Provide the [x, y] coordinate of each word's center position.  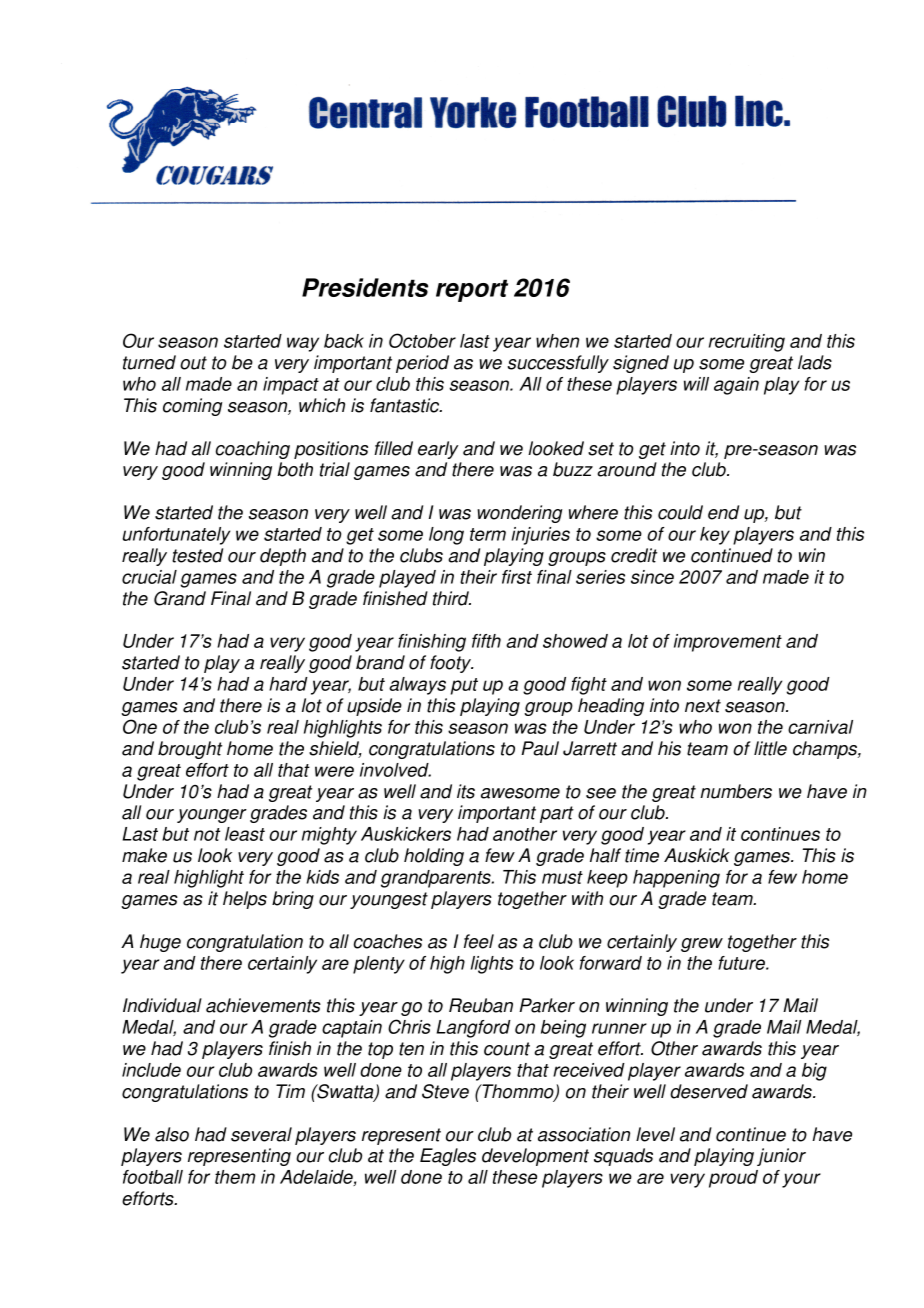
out [193, 363]
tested [197, 555]
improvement [728, 643]
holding [434, 857]
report [472, 290]
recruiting [747, 343]
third [452, 598]
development [535, 1157]
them [235, 1177]
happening [676, 879]
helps [245, 900]
